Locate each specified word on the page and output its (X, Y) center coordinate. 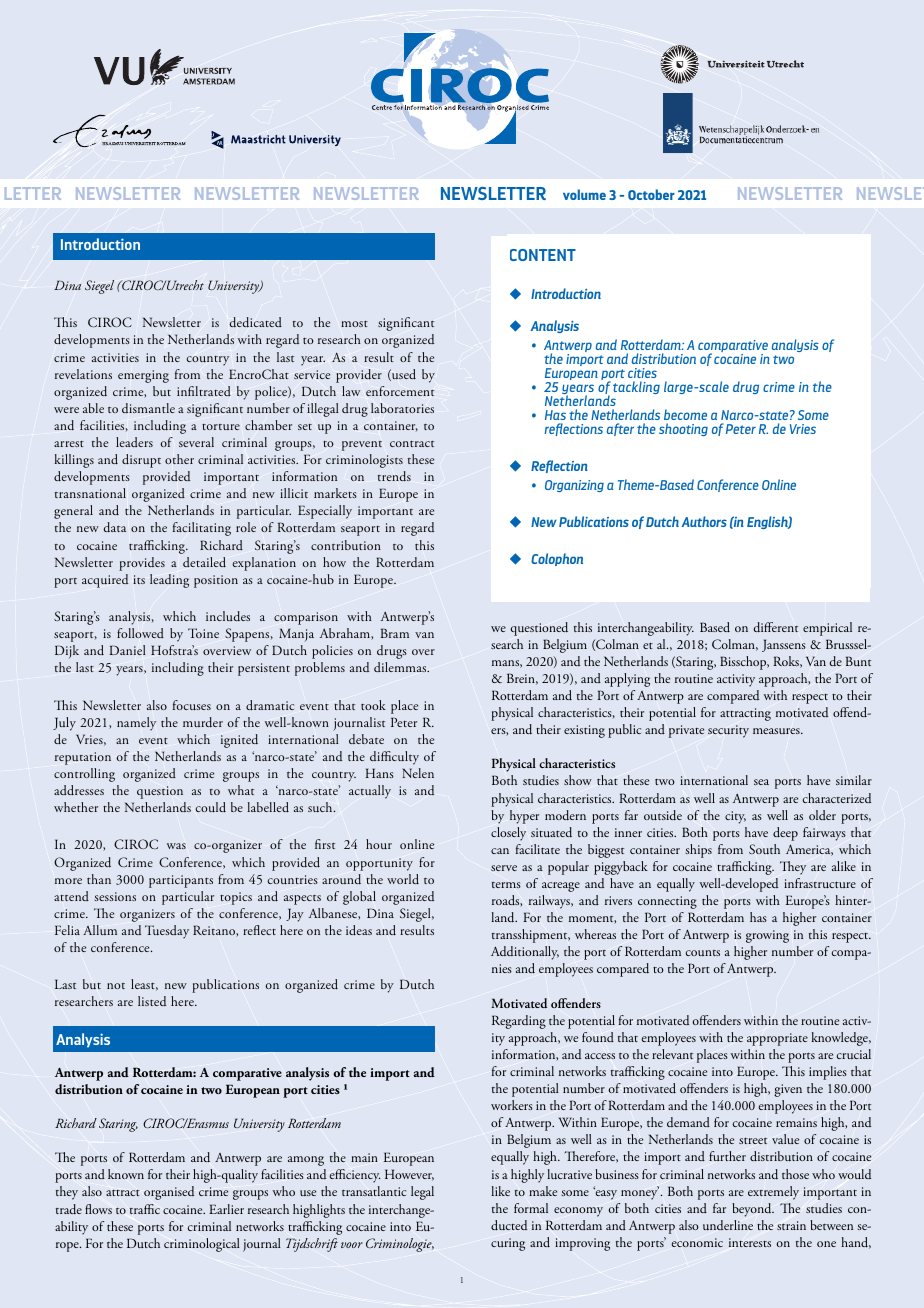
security (728, 731)
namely (136, 724)
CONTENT (543, 255)
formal (531, 1208)
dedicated (255, 322)
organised (169, 1193)
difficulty (394, 758)
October (651, 194)
